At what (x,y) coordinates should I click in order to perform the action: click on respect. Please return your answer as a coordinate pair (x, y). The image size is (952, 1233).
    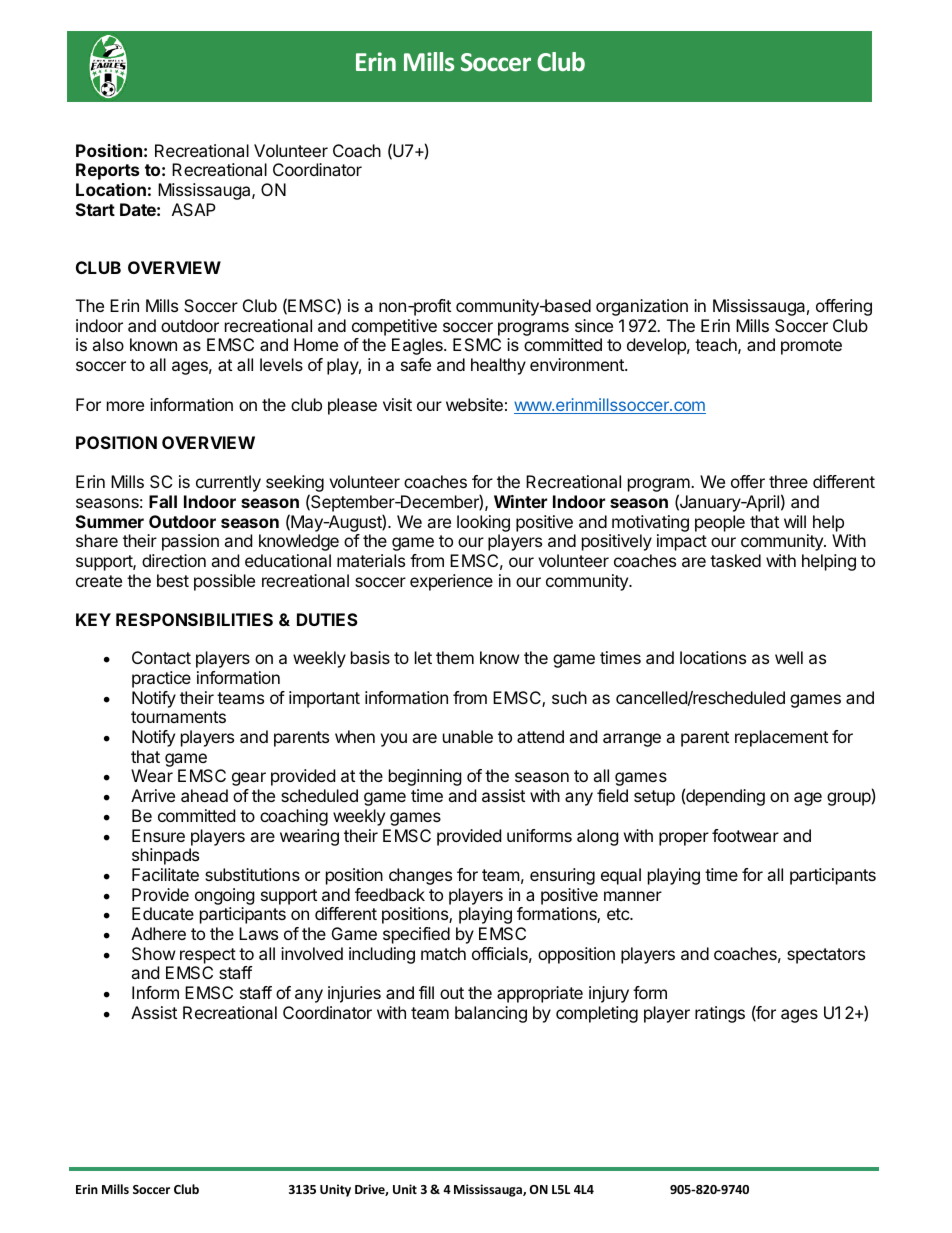
    Looking at the image, I should click on (208, 956).
